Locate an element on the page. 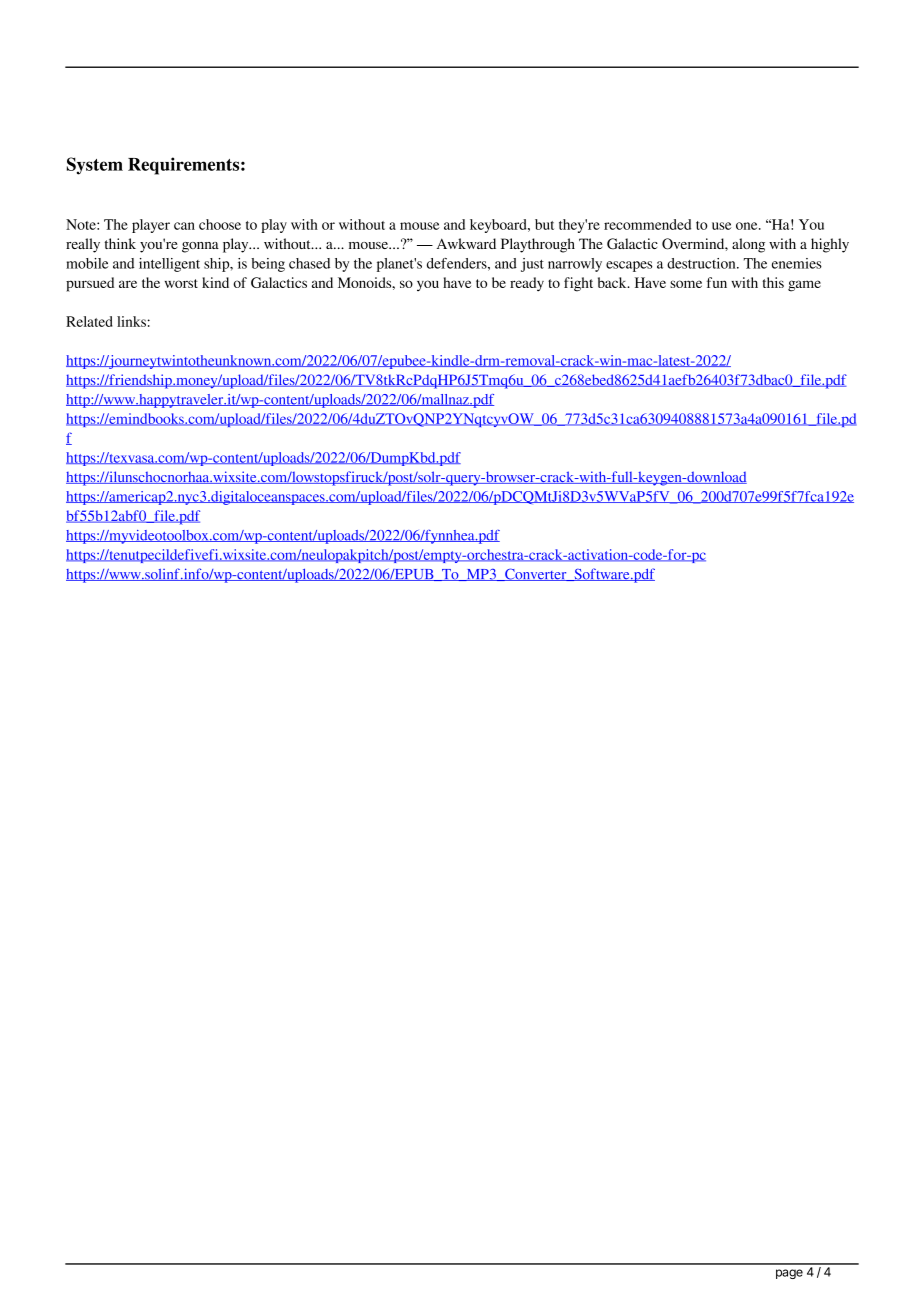 The height and width of the document is (1308, 924). Related is located at coordinates (89, 321).
